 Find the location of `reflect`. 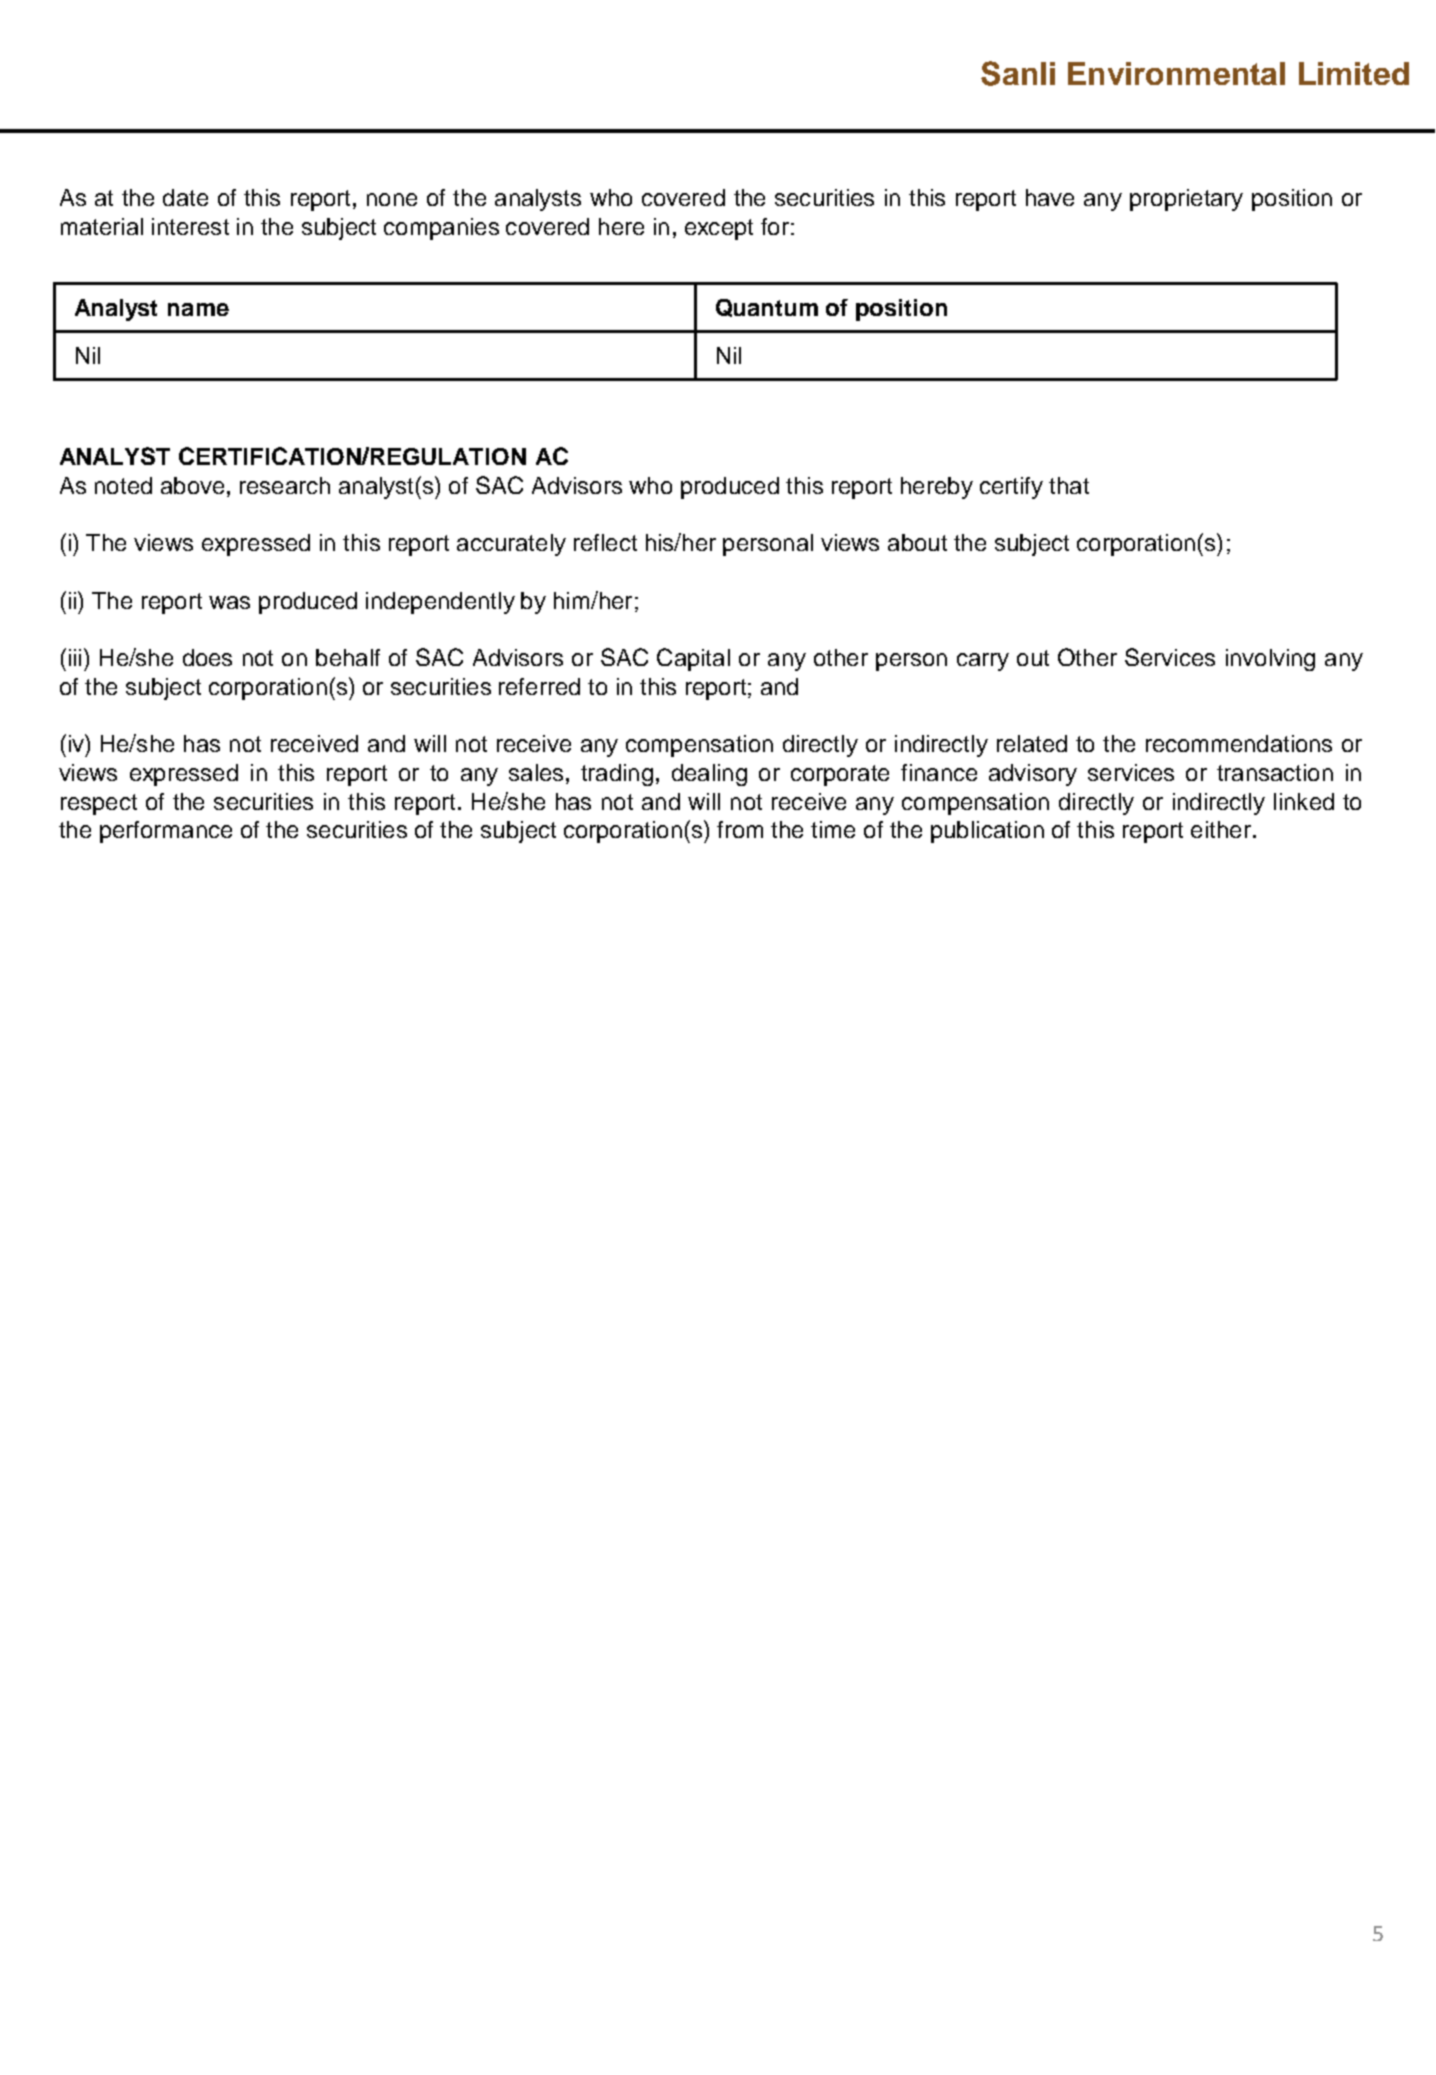

reflect is located at coordinates (605, 542).
